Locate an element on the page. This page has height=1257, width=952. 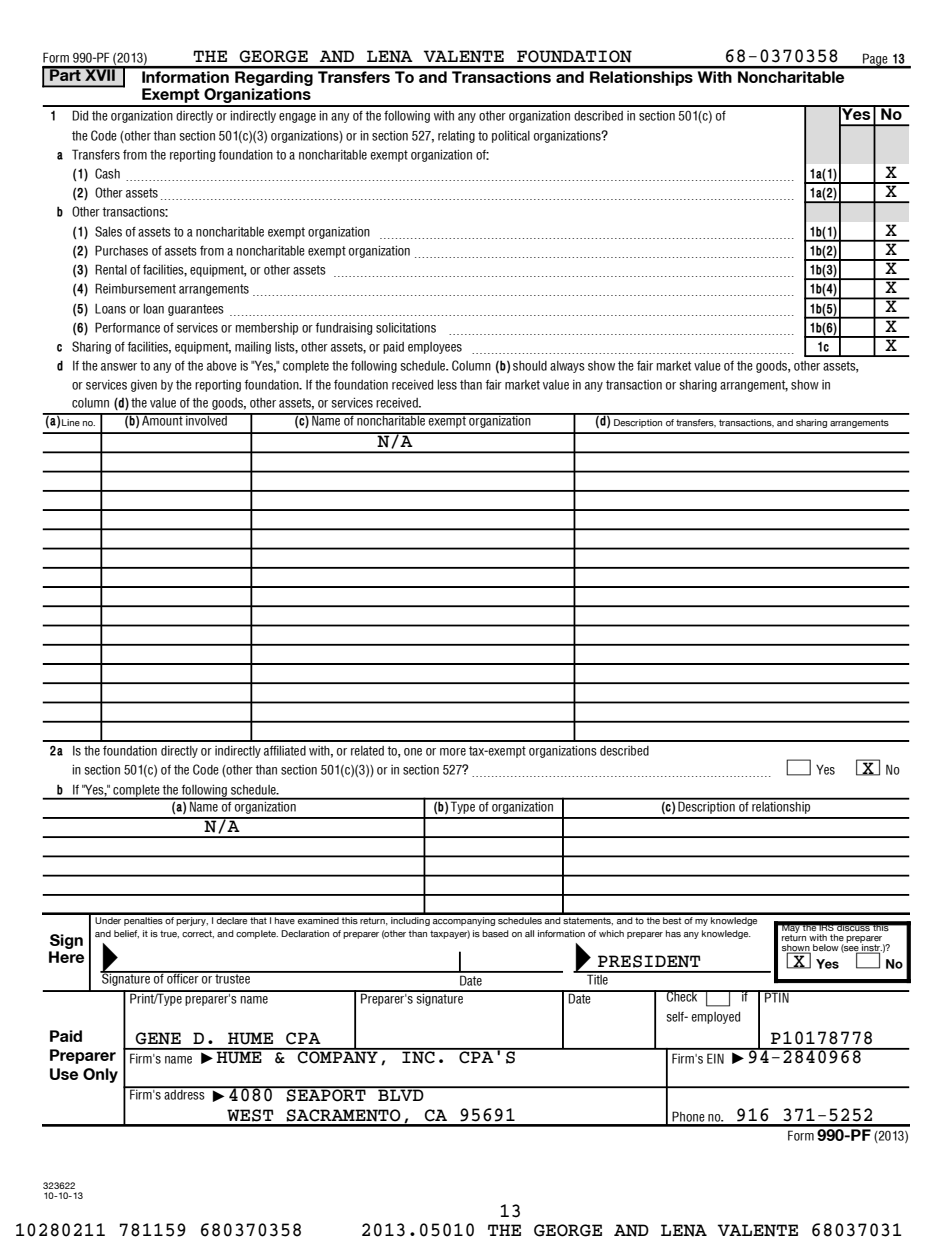
Amount is located at coordinates (162, 420).
